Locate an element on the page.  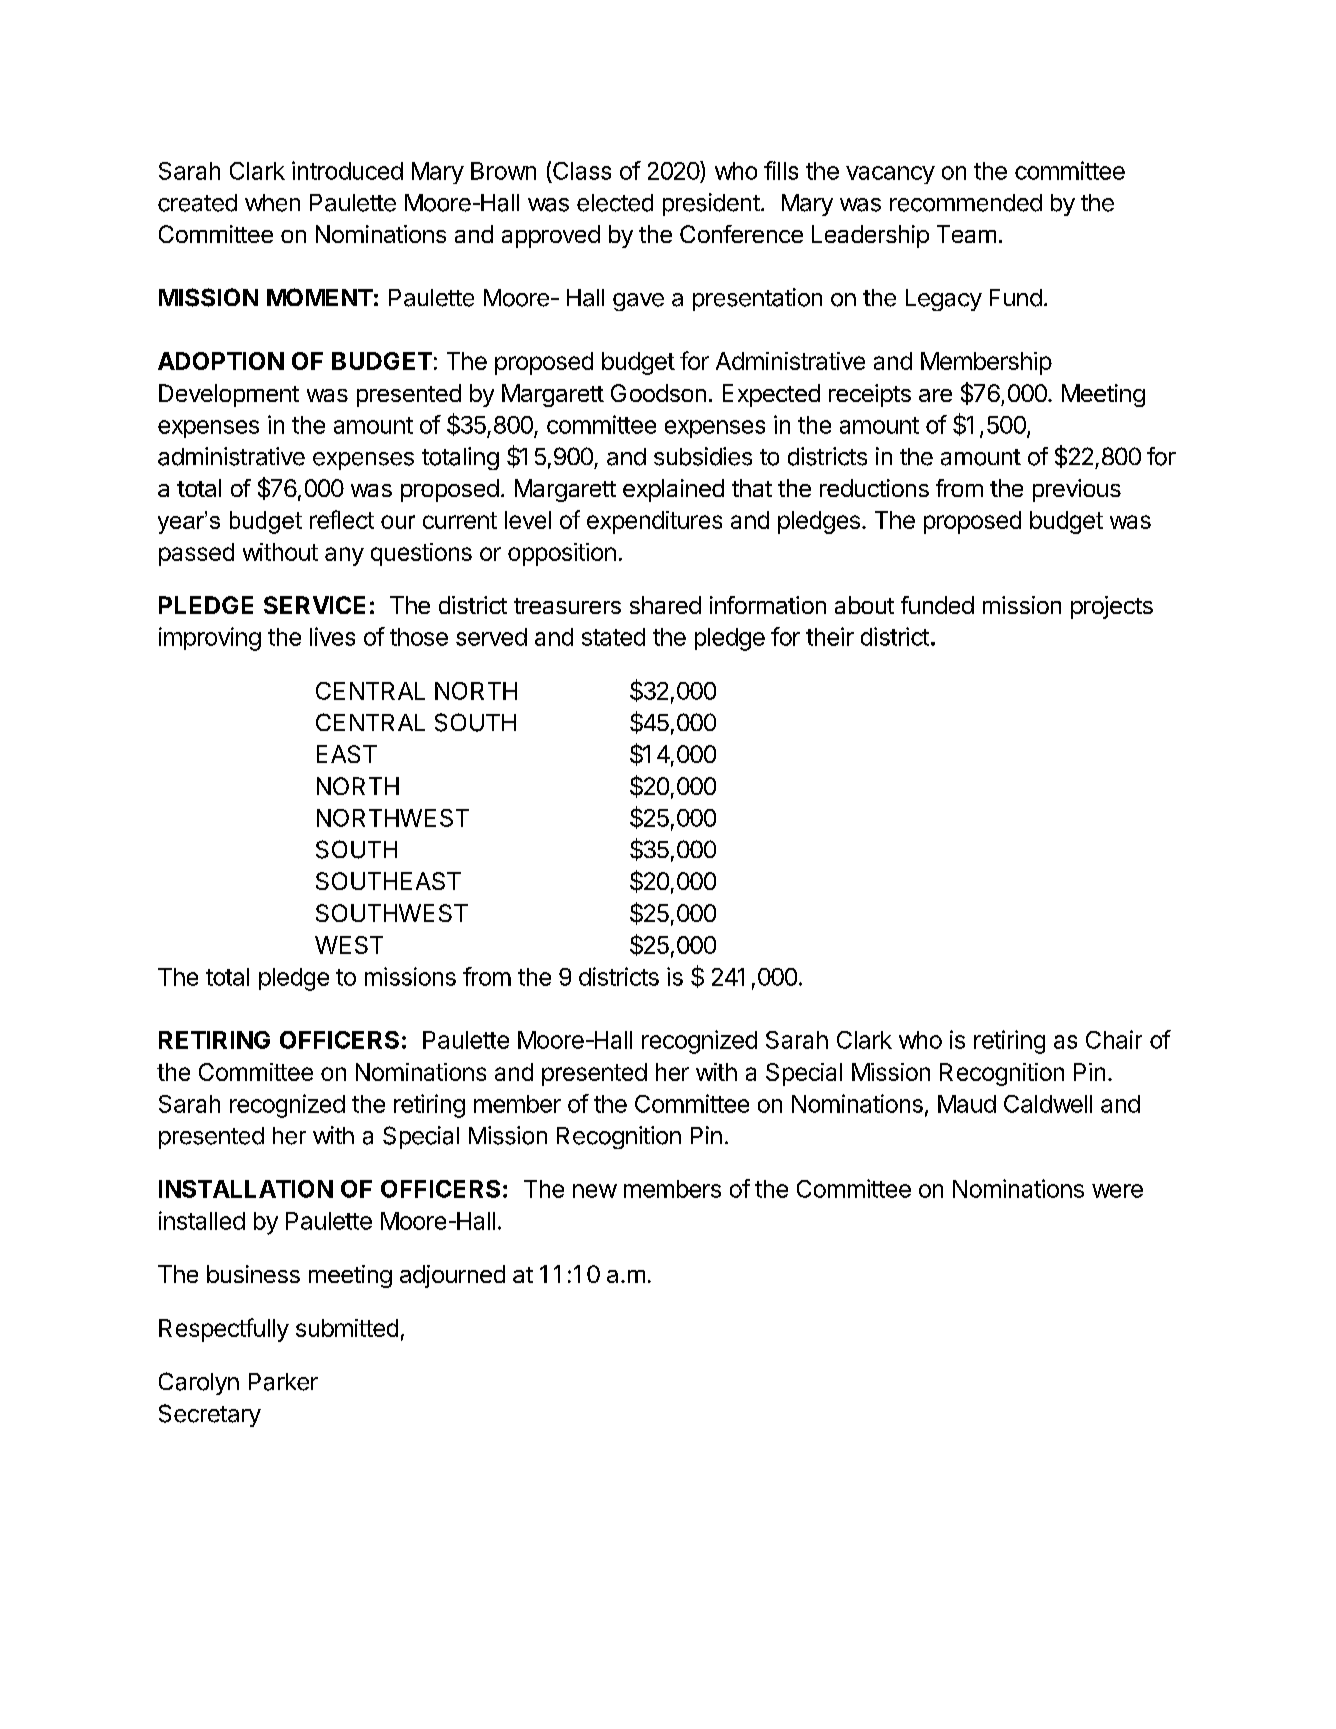
subsidies is located at coordinates (703, 456).
